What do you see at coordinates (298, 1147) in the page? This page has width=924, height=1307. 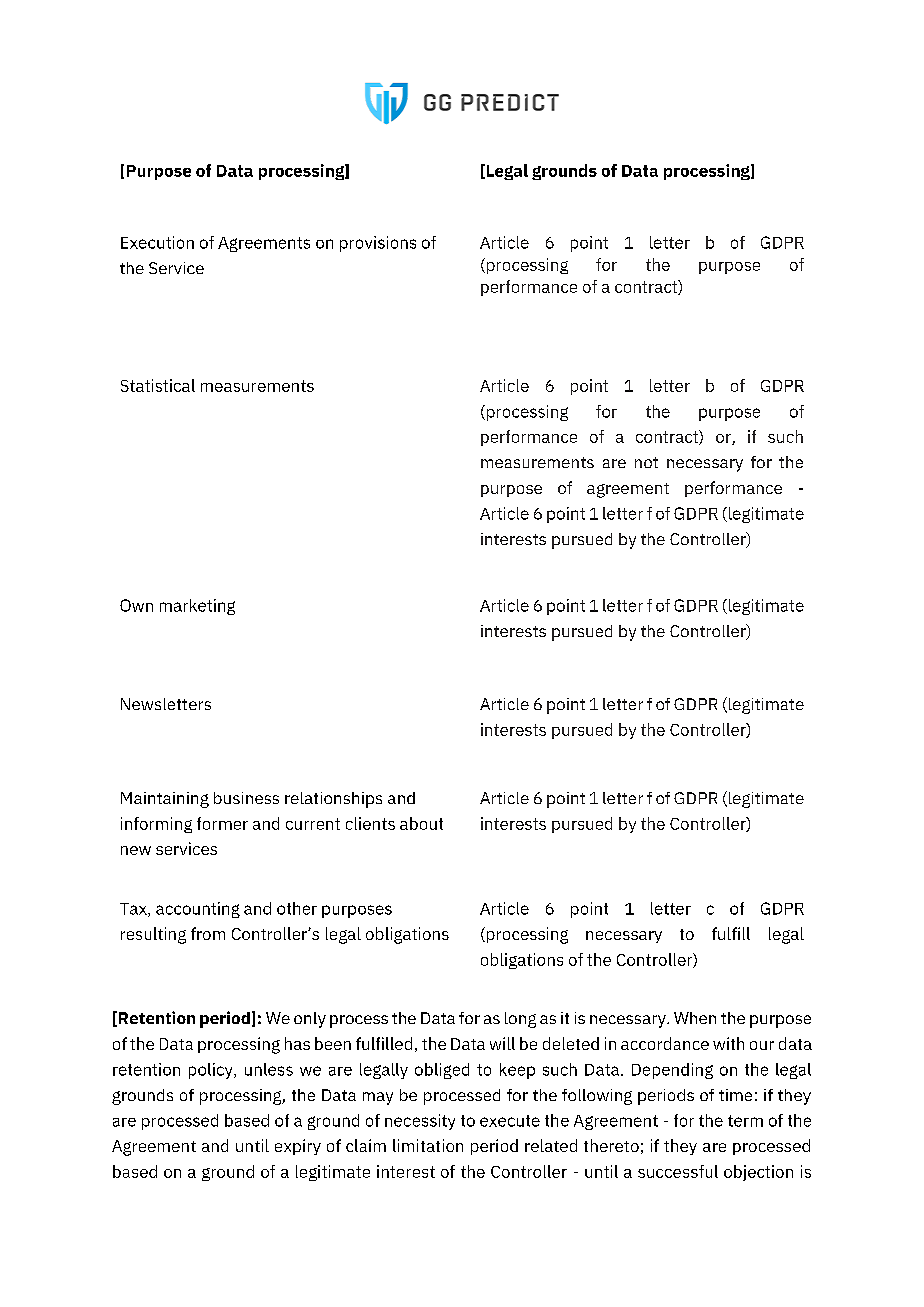 I see `expiry` at bounding box center [298, 1147].
